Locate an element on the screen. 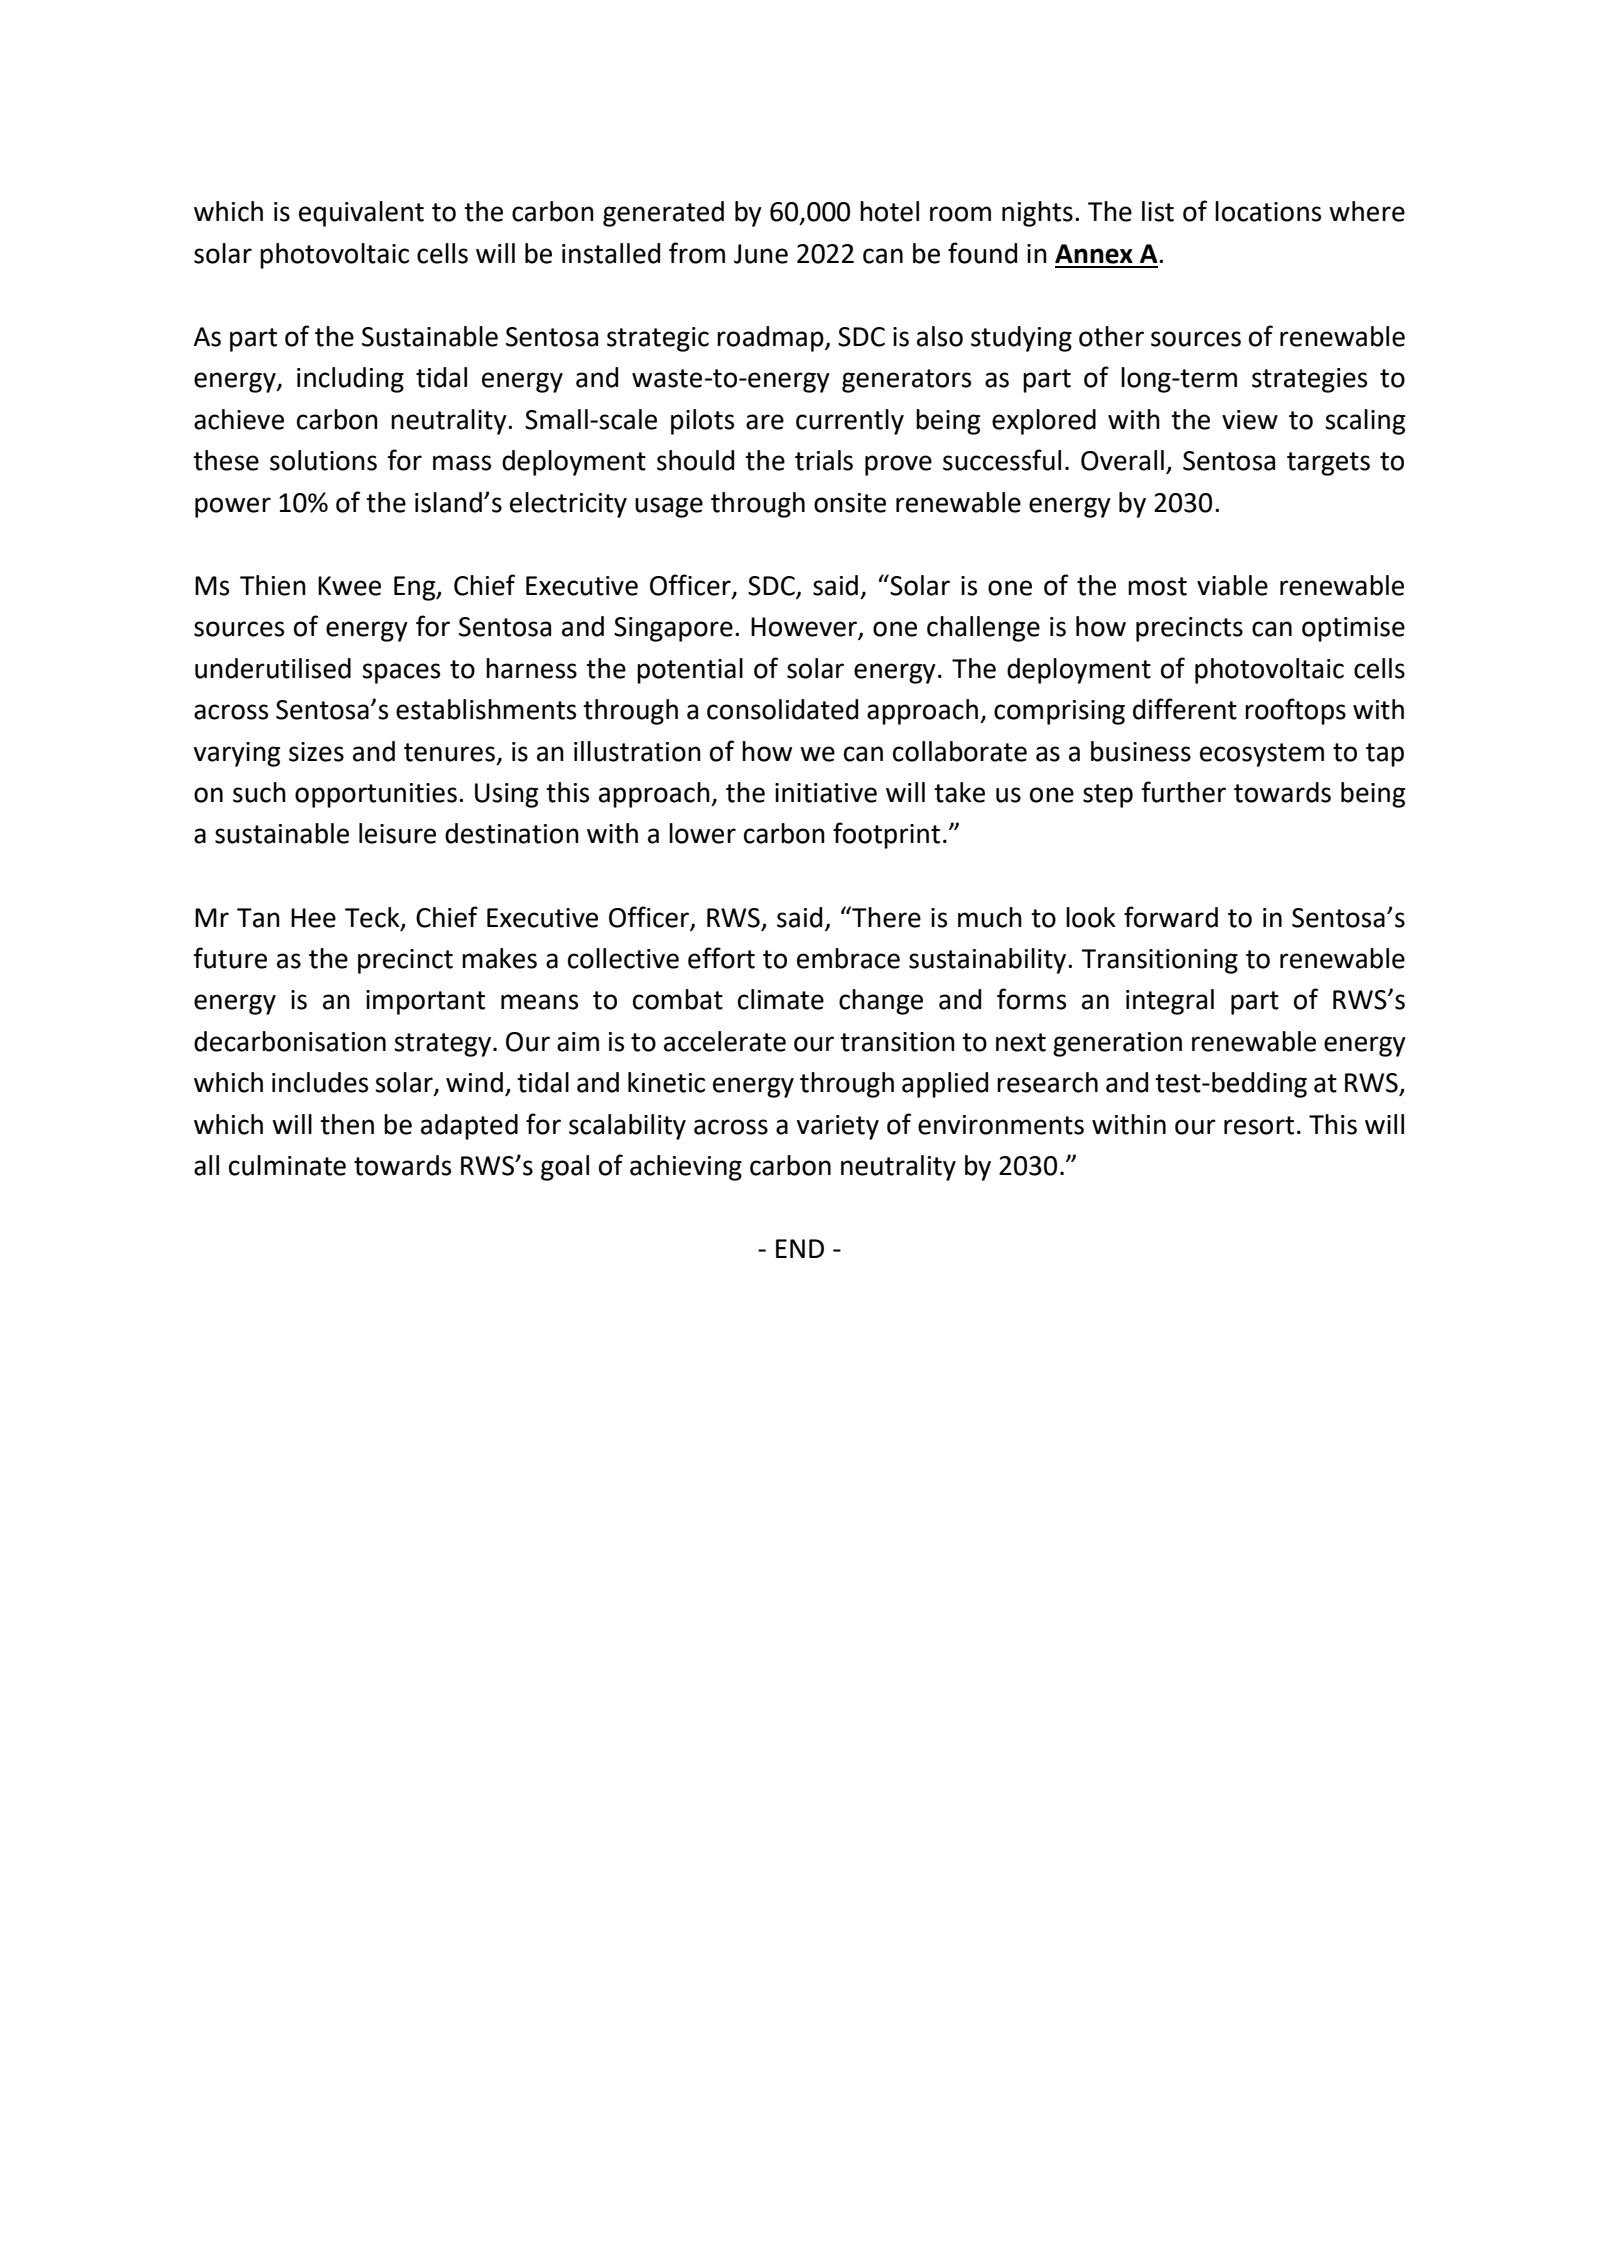  June is located at coordinates (761, 254).
